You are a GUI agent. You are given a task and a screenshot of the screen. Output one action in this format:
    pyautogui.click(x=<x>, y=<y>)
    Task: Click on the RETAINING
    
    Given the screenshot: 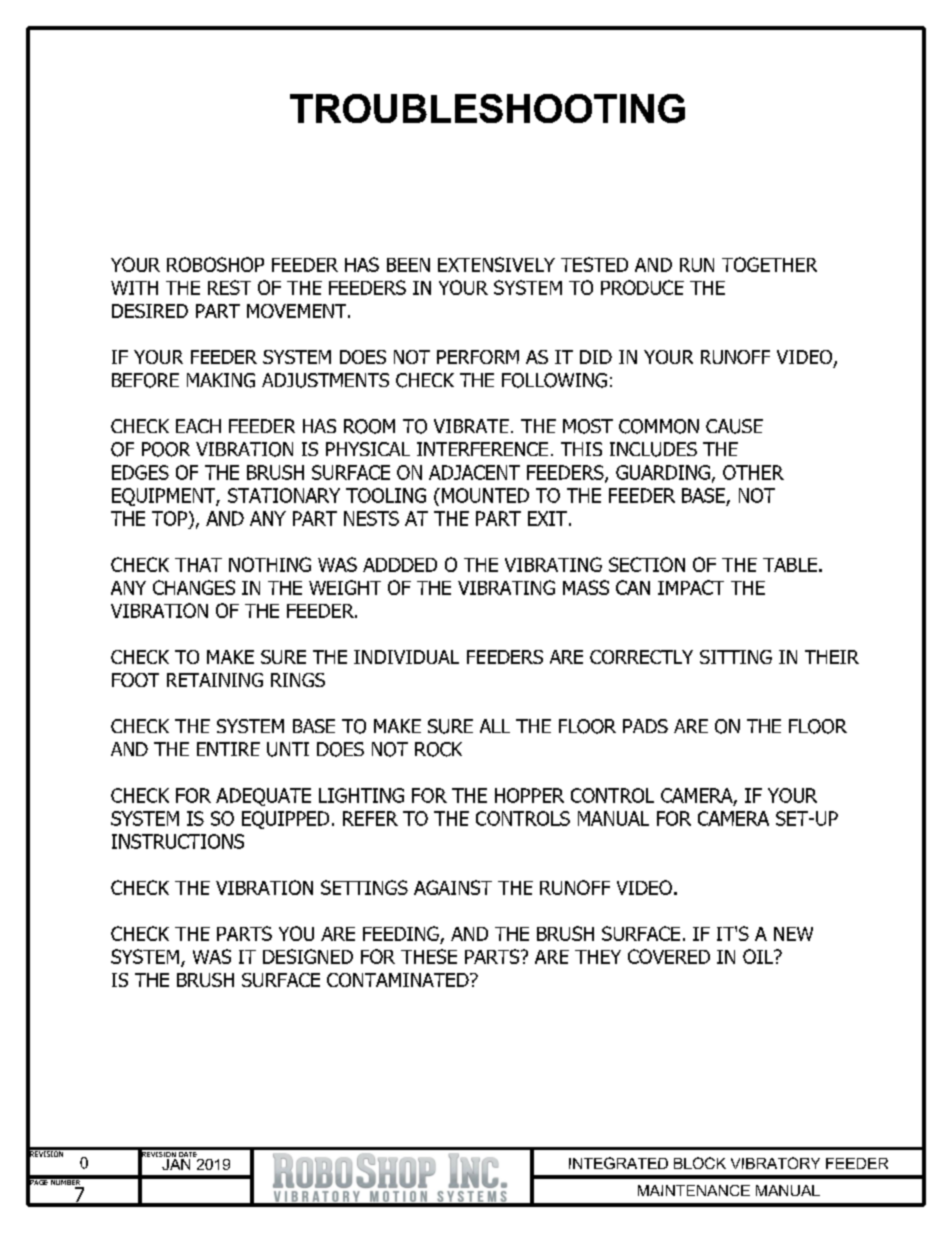 What is the action you would take?
    pyautogui.click(x=215, y=680)
